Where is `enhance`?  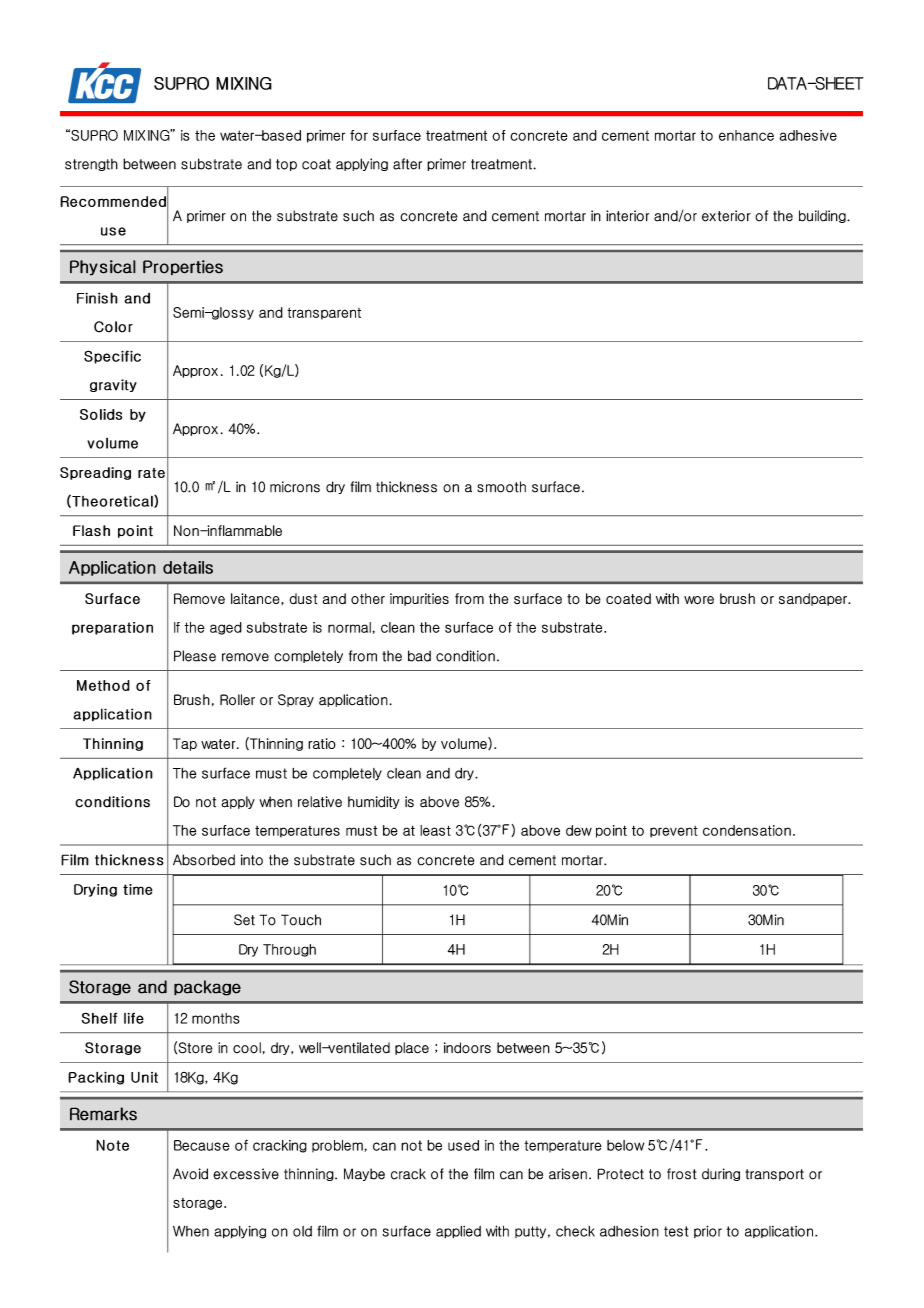 enhance is located at coordinates (746, 135).
